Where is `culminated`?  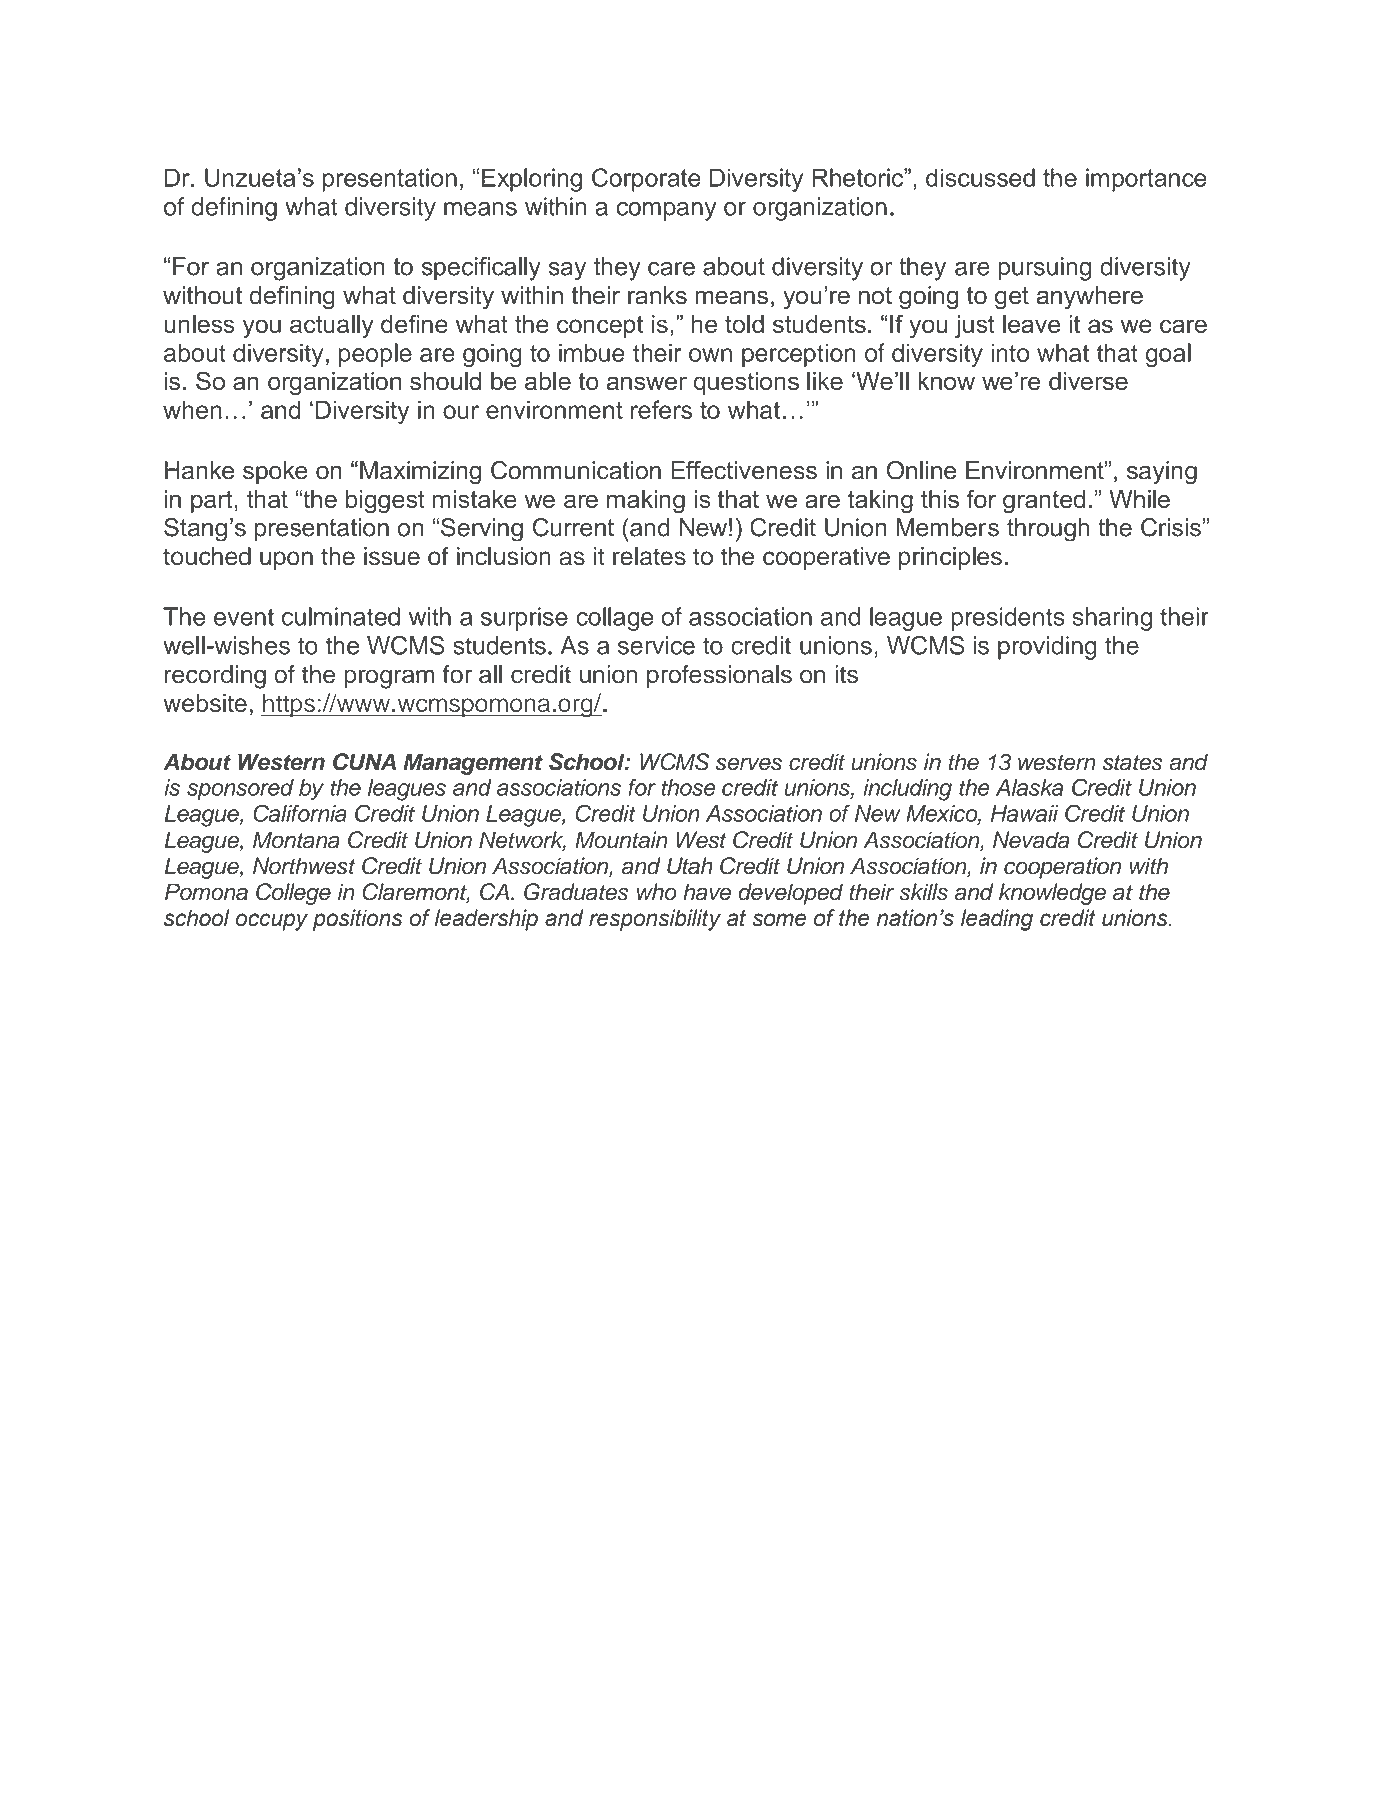
culminated is located at coordinates (341, 616).
